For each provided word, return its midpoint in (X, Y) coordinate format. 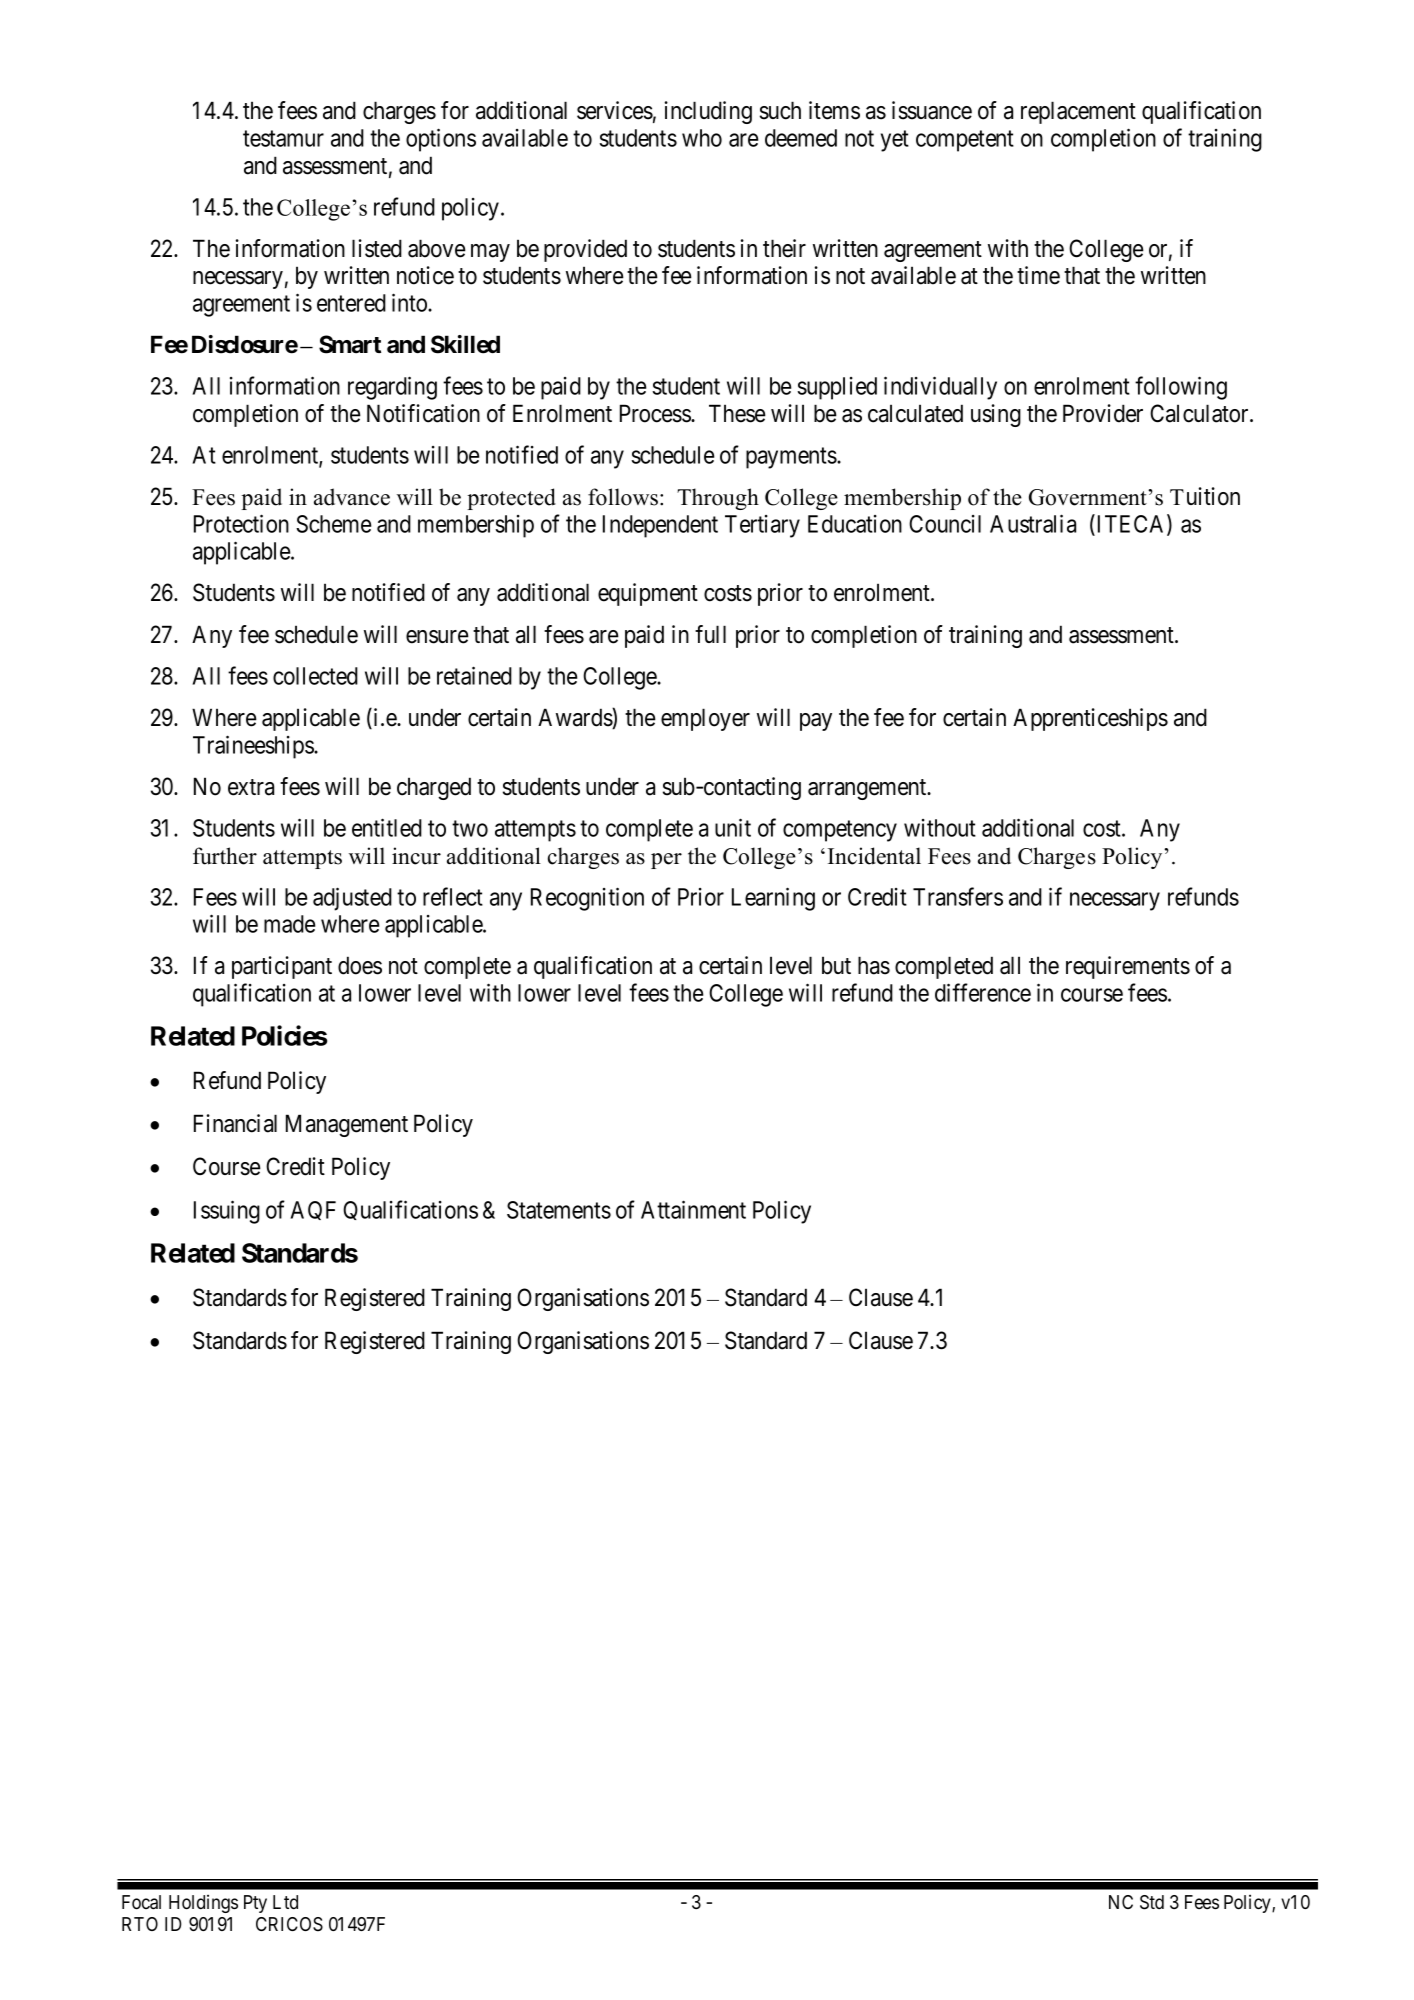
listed (377, 248)
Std (1152, 1902)
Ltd (285, 1902)
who (702, 138)
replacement (1078, 112)
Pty (255, 1904)
